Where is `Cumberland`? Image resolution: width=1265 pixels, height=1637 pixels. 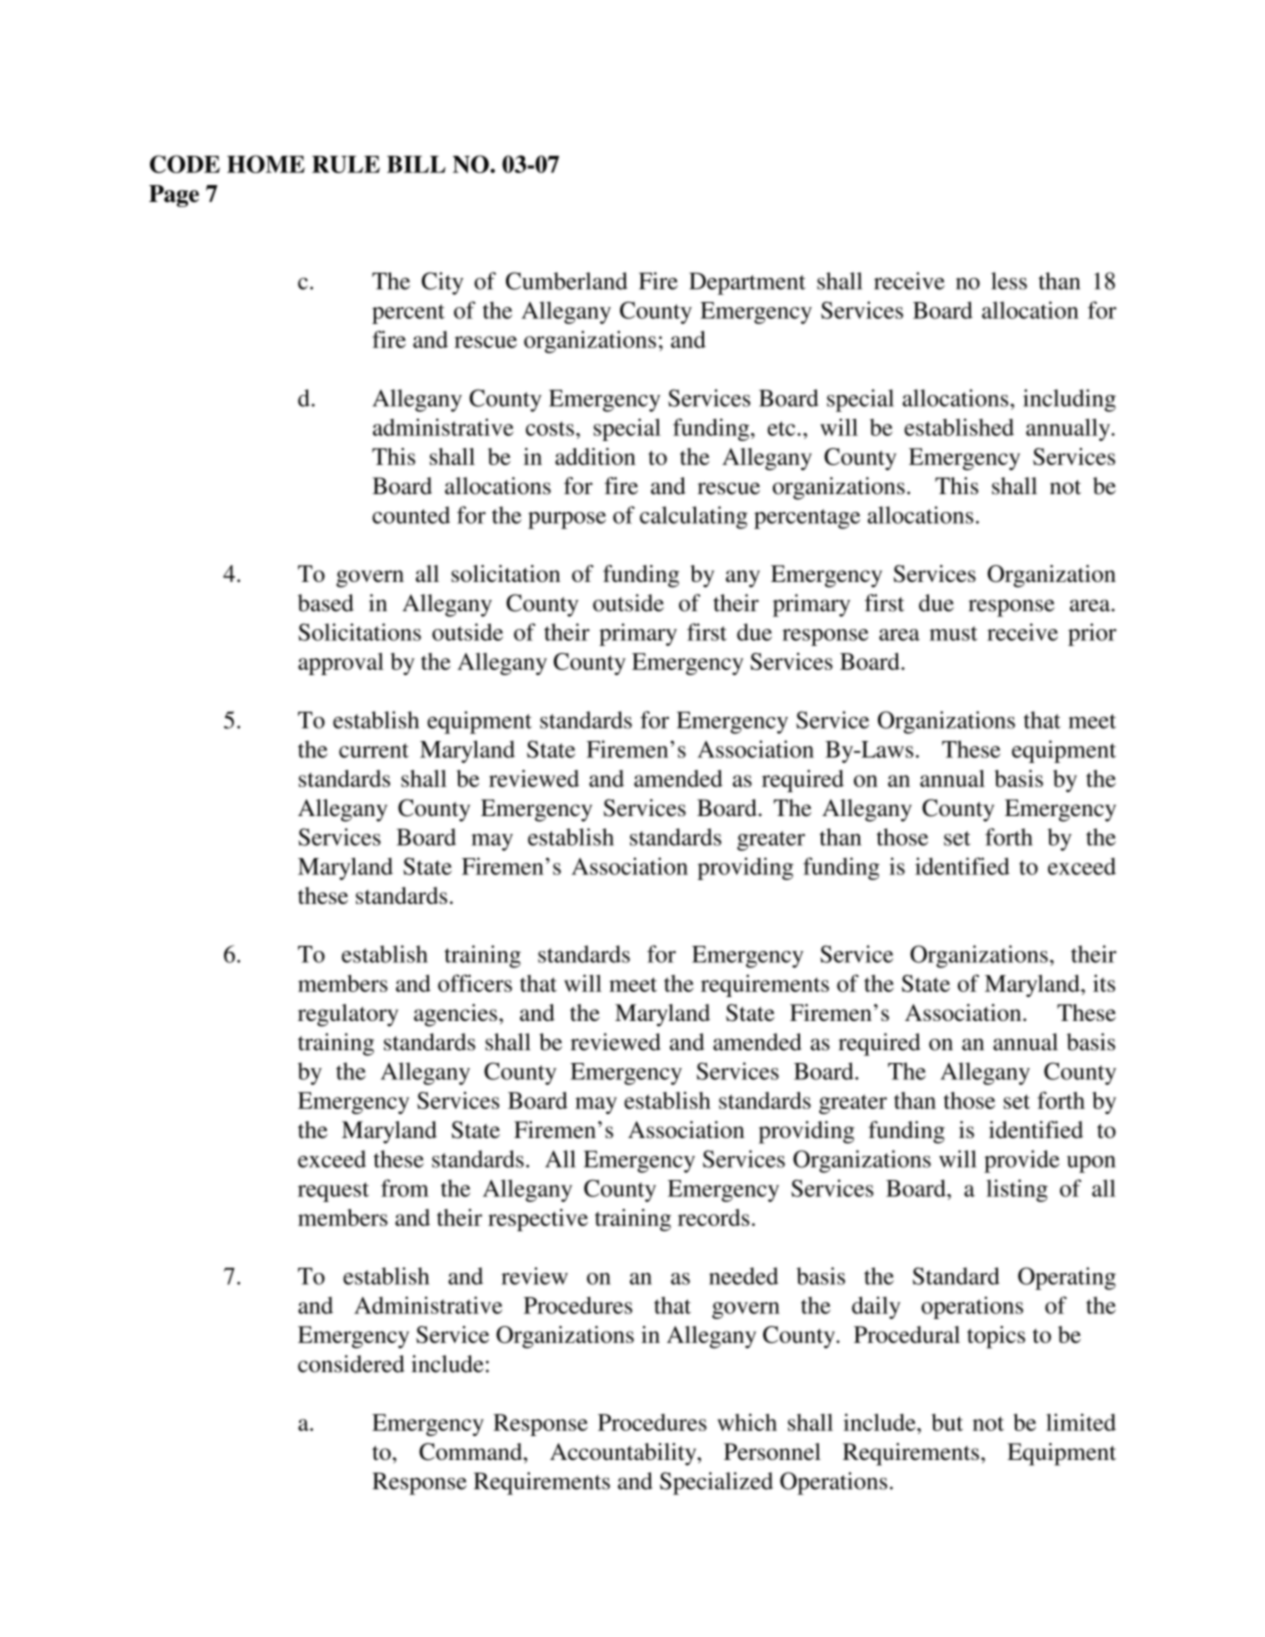 Cumberland is located at coordinates (566, 281).
